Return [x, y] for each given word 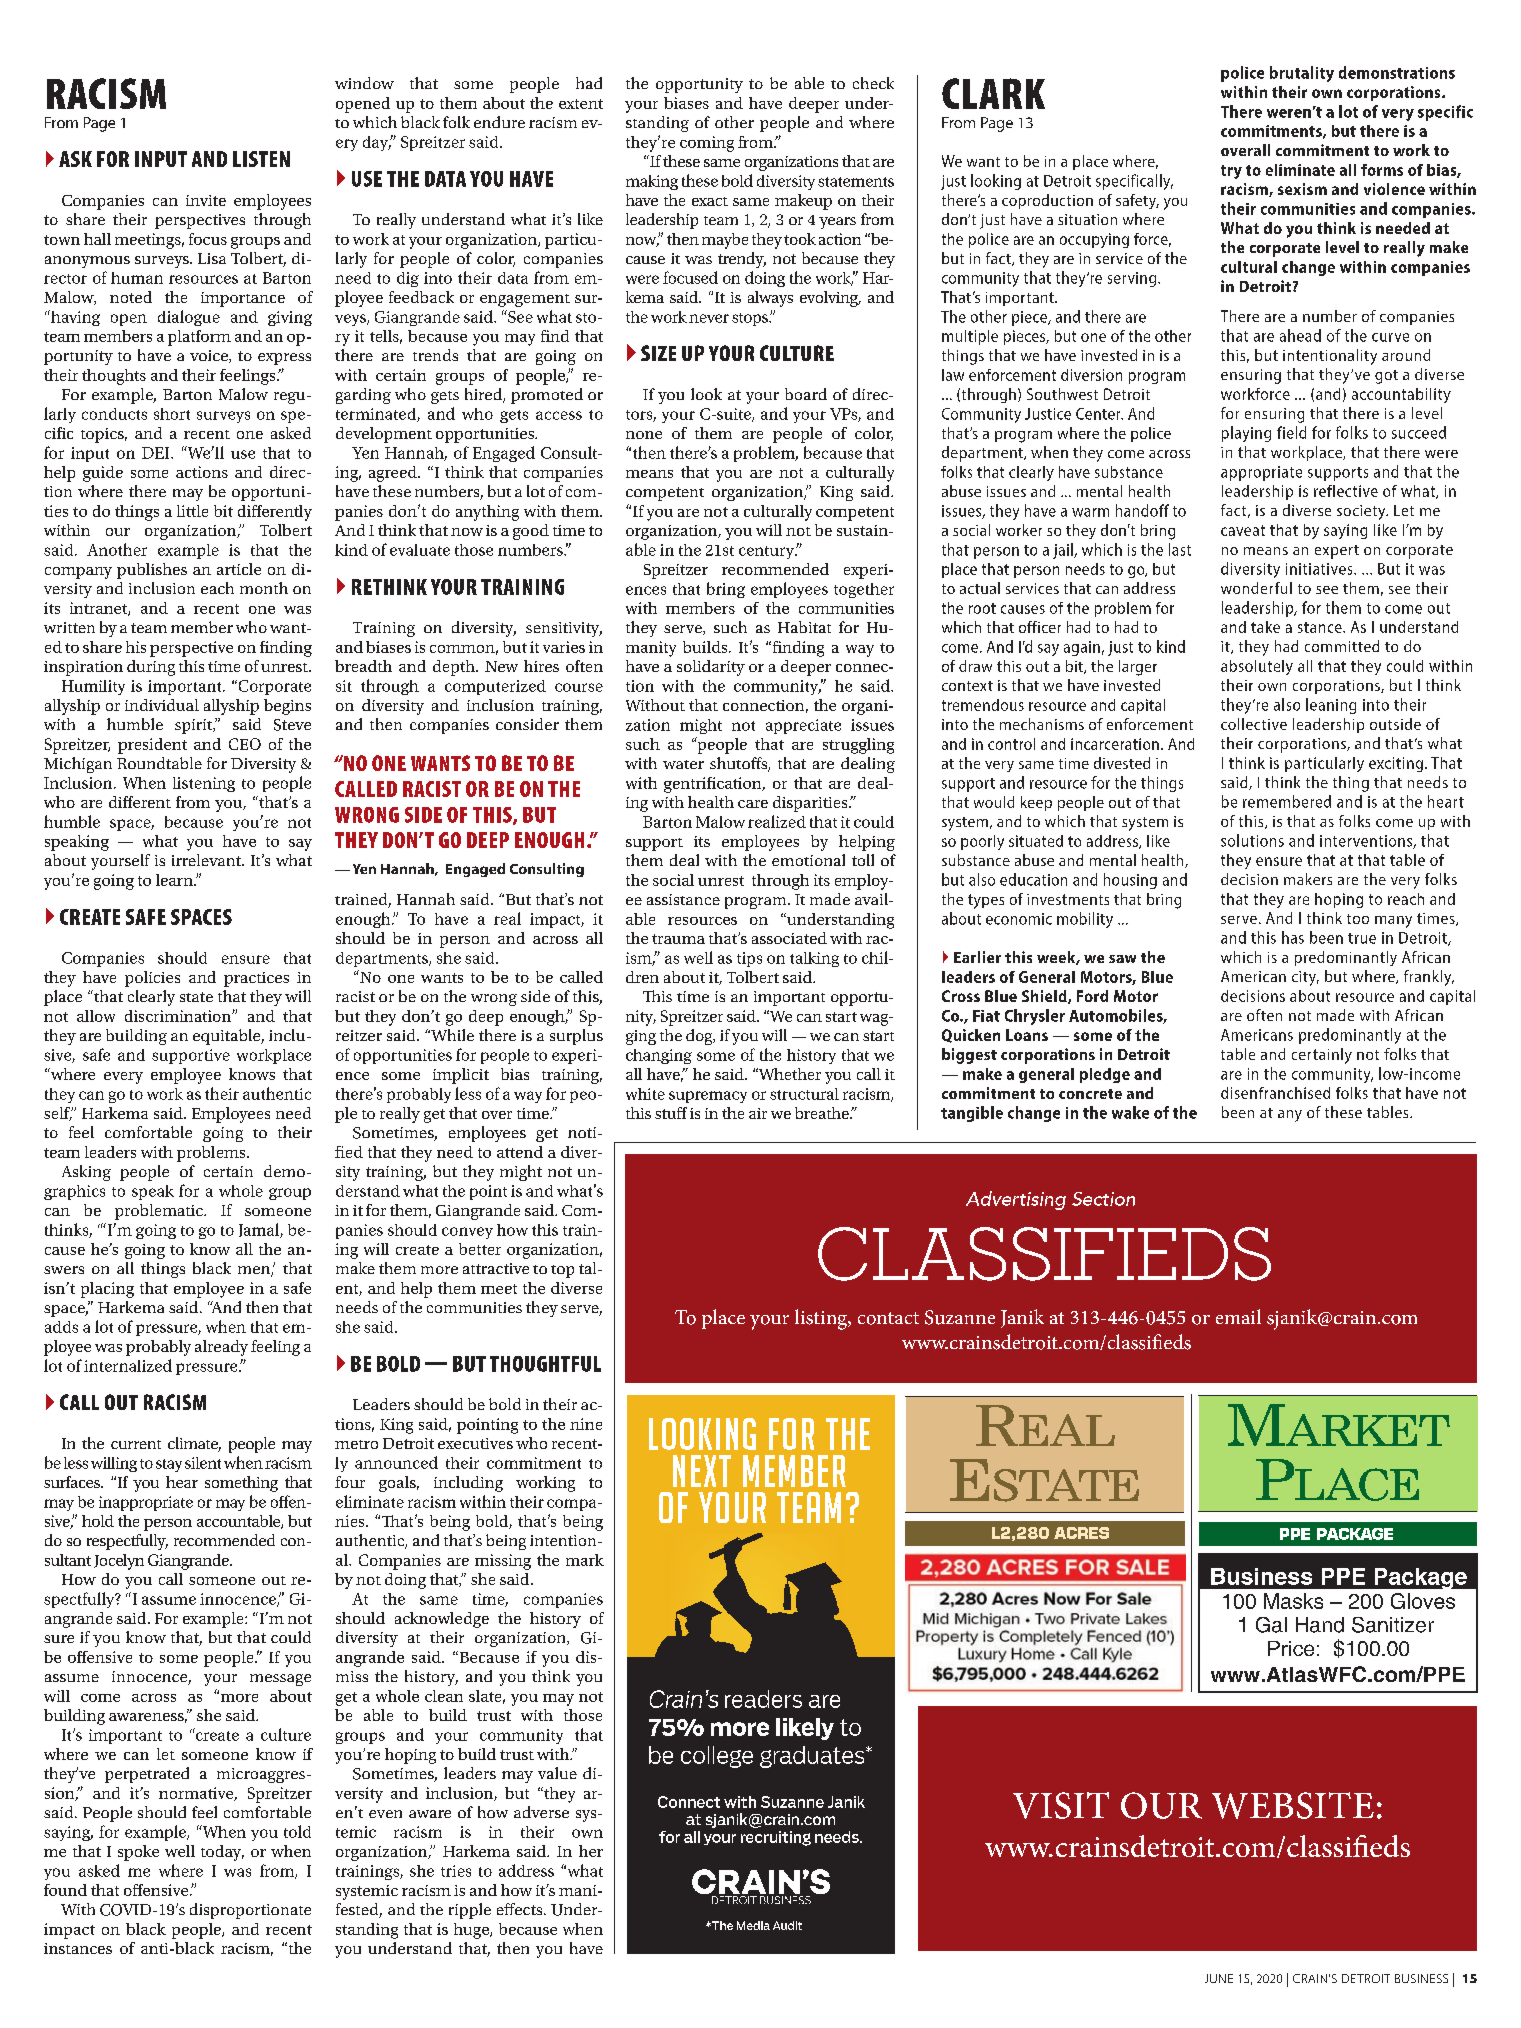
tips [749, 959]
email [1238, 1316]
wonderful [1256, 588]
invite [206, 200]
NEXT [702, 1471]
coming [707, 144]
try [1231, 172]
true [1362, 938]
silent [203, 1463]
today [222, 1853]
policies [152, 979]
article [239, 569]
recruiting [776, 1838]
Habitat [804, 627]
